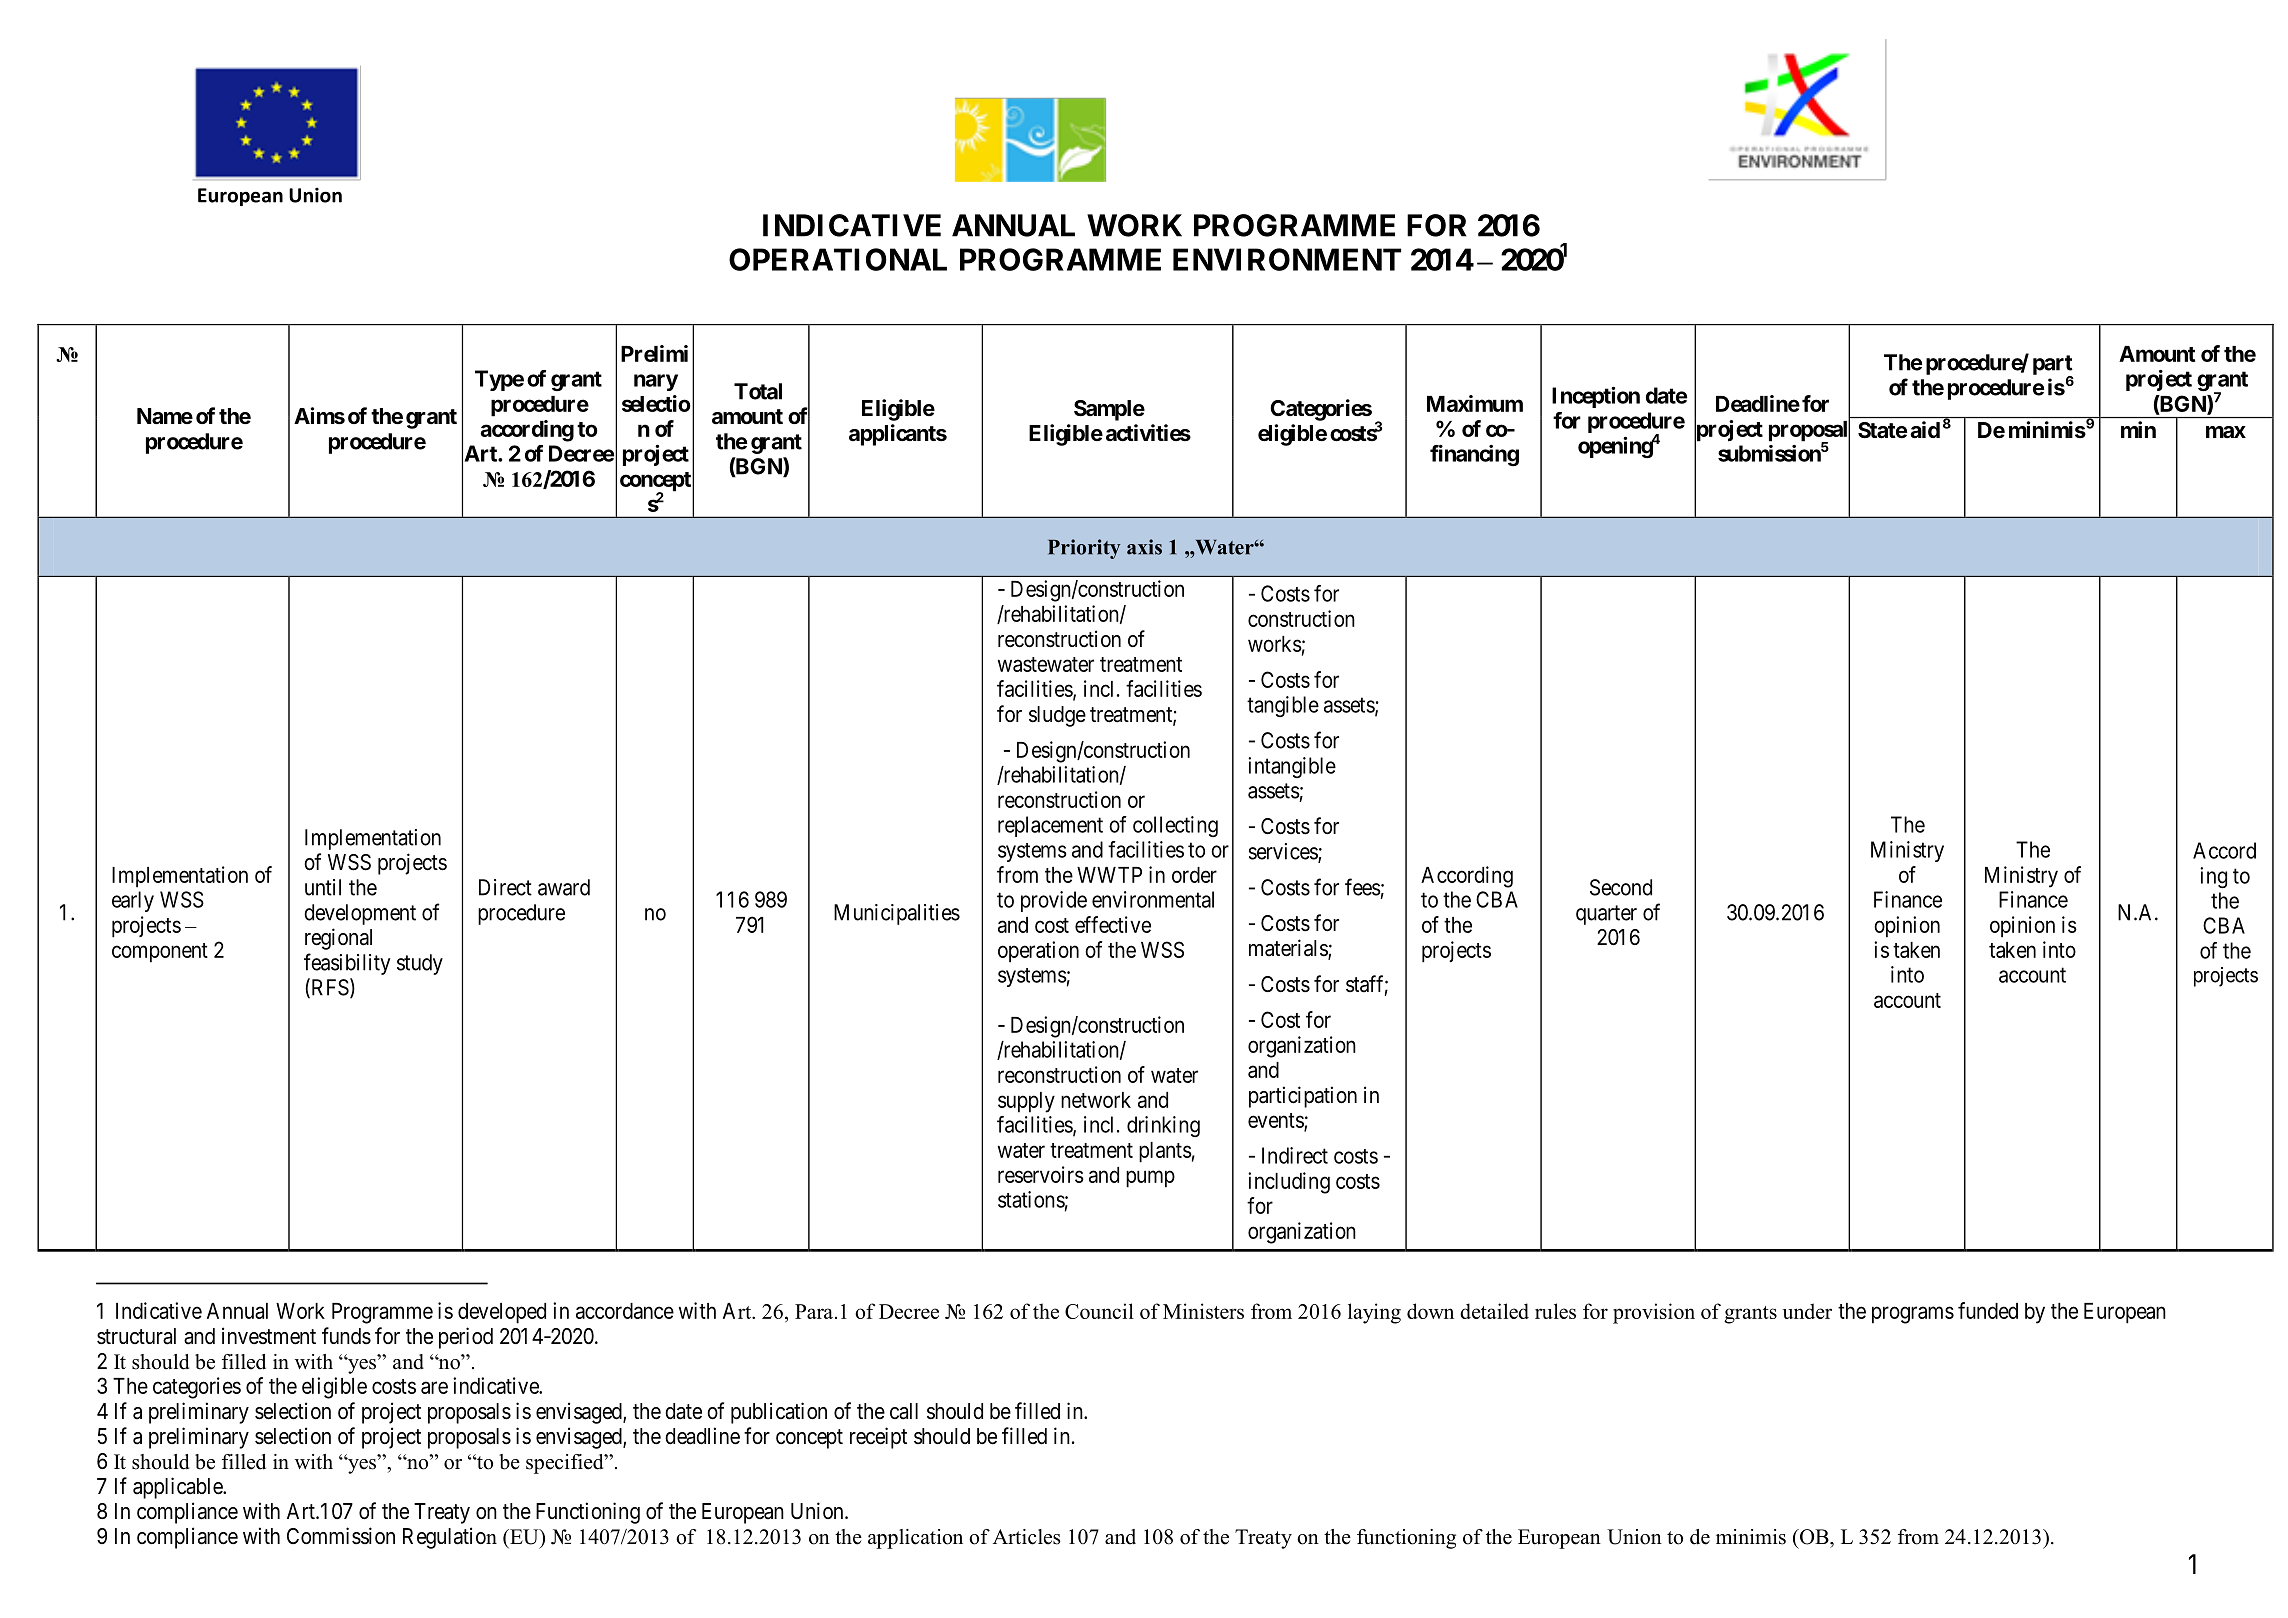 The image size is (2288, 1618). I want to click on under, so click(1807, 1311).
